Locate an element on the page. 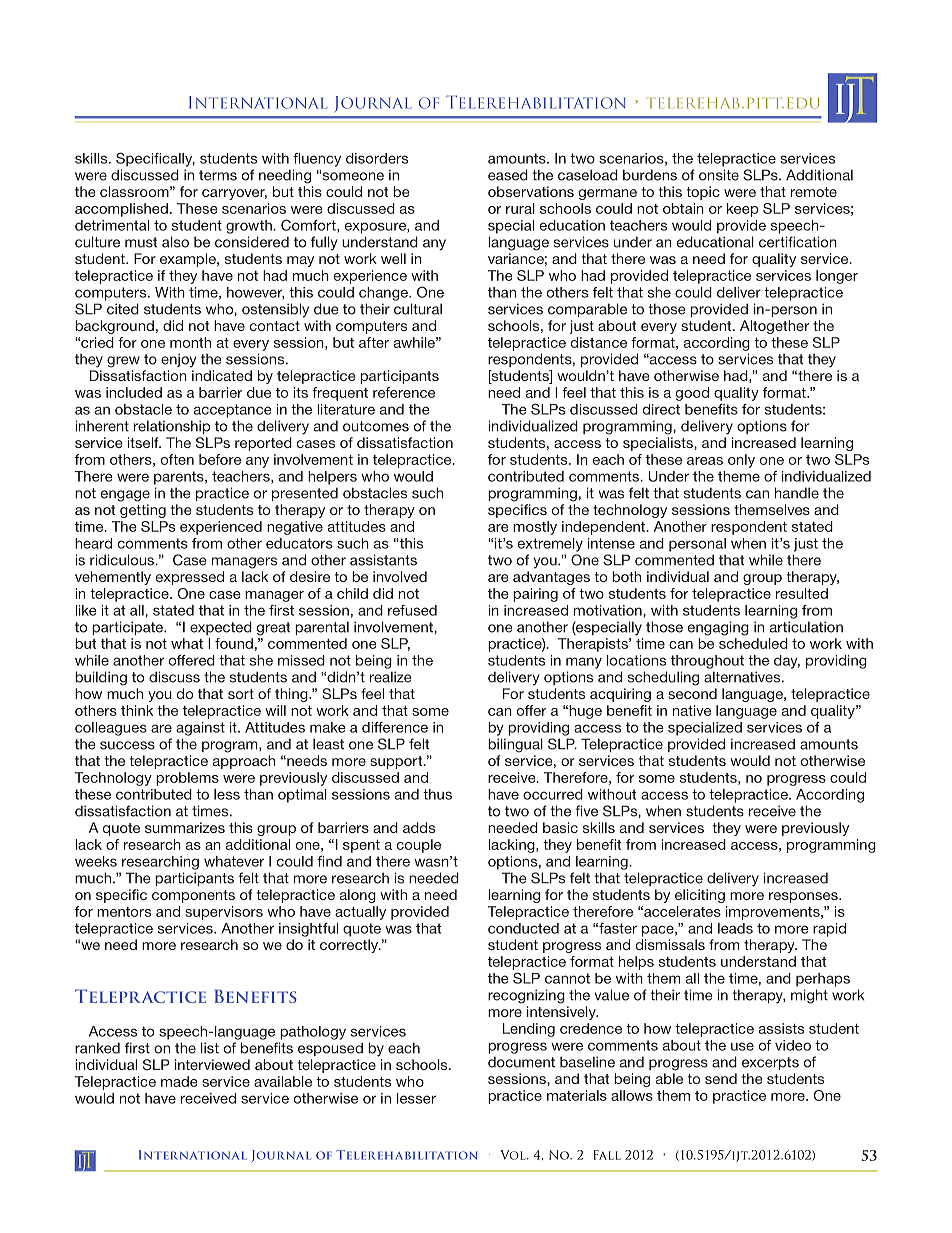 The image size is (952, 1233). couple is located at coordinates (419, 846).
